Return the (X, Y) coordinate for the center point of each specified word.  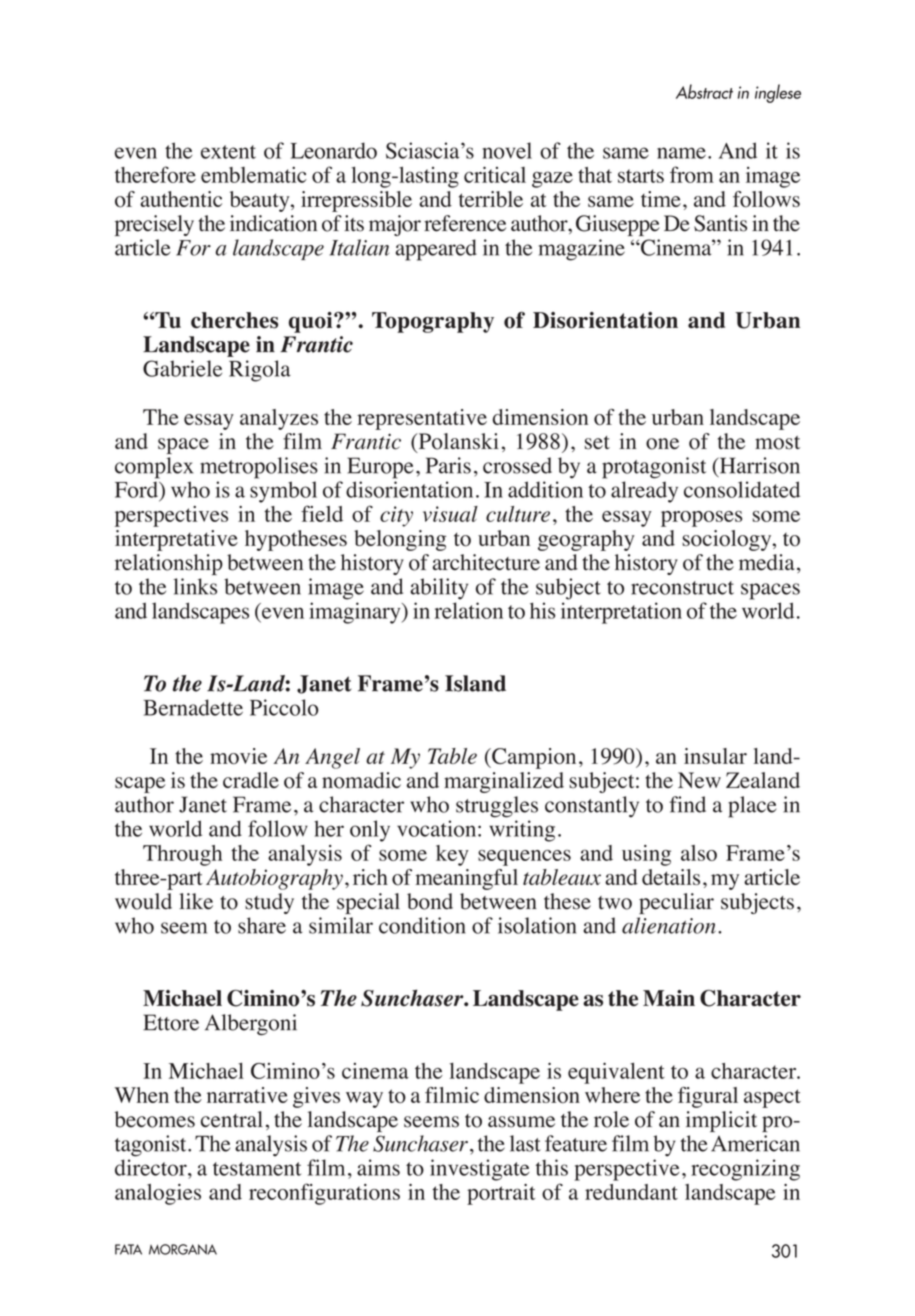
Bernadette (193, 707)
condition (422, 925)
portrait (501, 1194)
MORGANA (183, 1249)
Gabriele (182, 368)
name (681, 153)
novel (507, 150)
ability (439, 589)
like (196, 901)
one (662, 444)
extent (228, 152)
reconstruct (682, 588)
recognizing (745, 1170)
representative (422, 419)
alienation (669, 925)
